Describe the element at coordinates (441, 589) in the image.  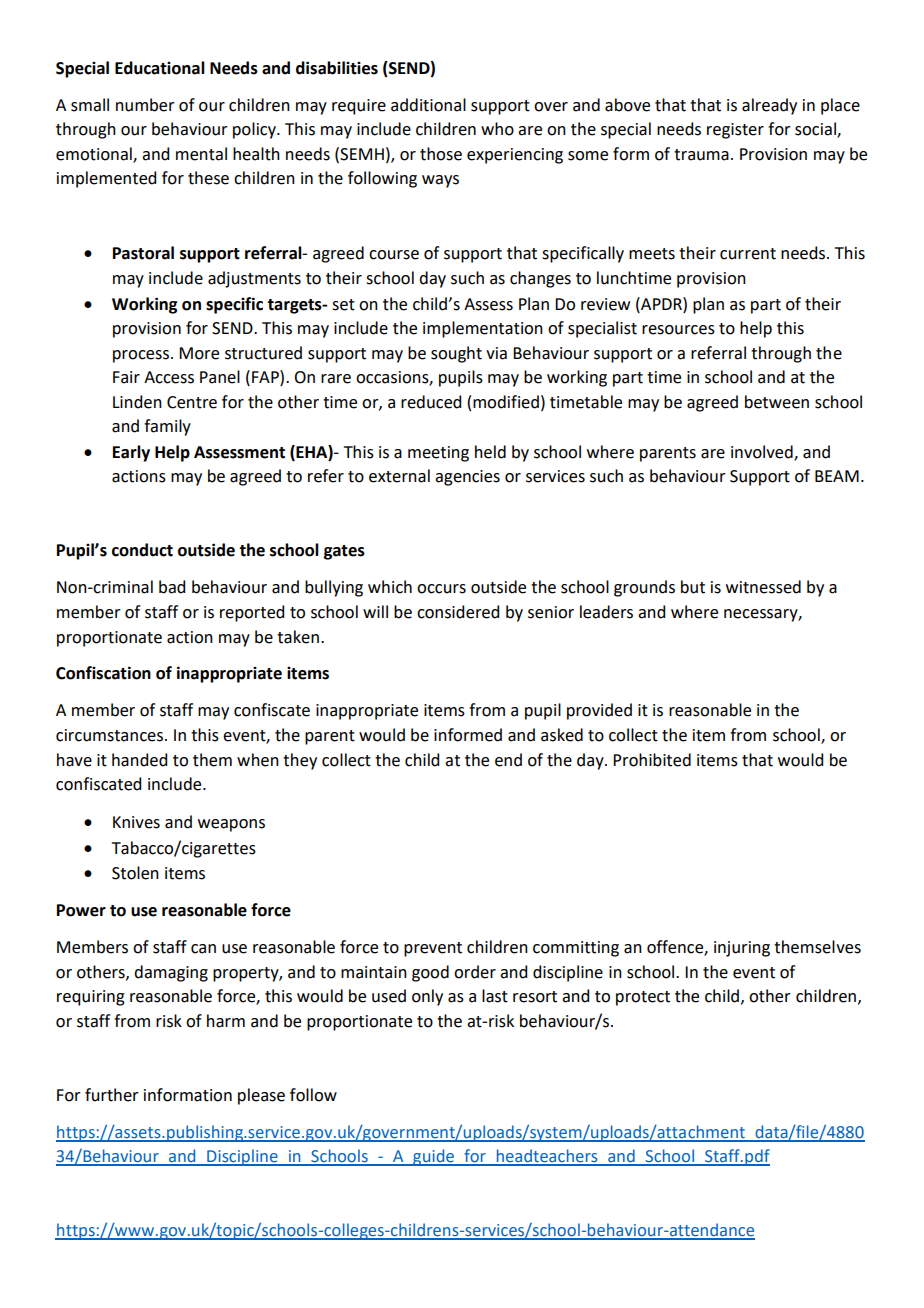
I see `occurs` at that location.
